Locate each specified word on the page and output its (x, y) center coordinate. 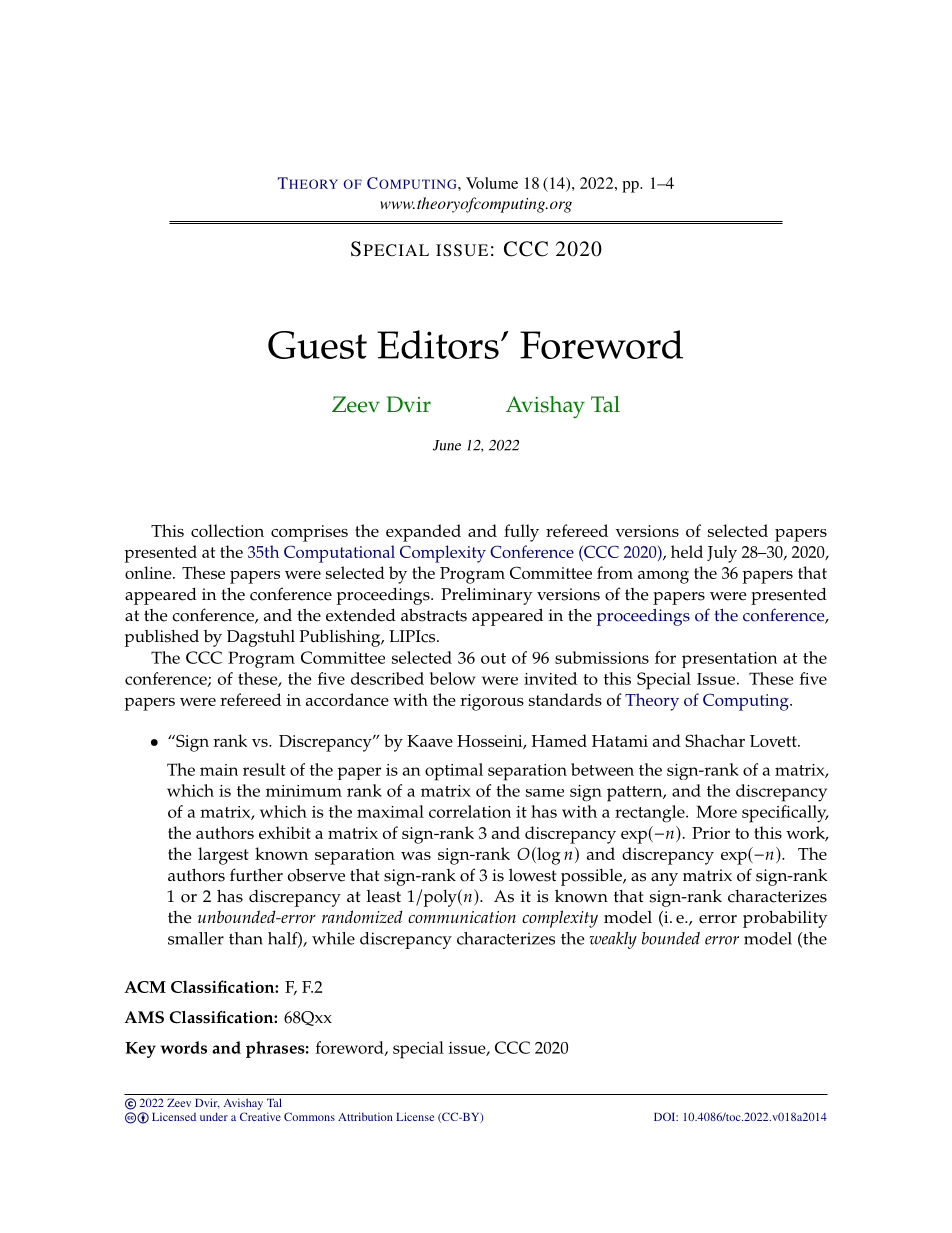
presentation (729, 660)
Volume (492, 183)
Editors (438, 344)
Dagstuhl (261, 638)
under (214, 1116)
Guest (317, 345)
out (493, 658)
